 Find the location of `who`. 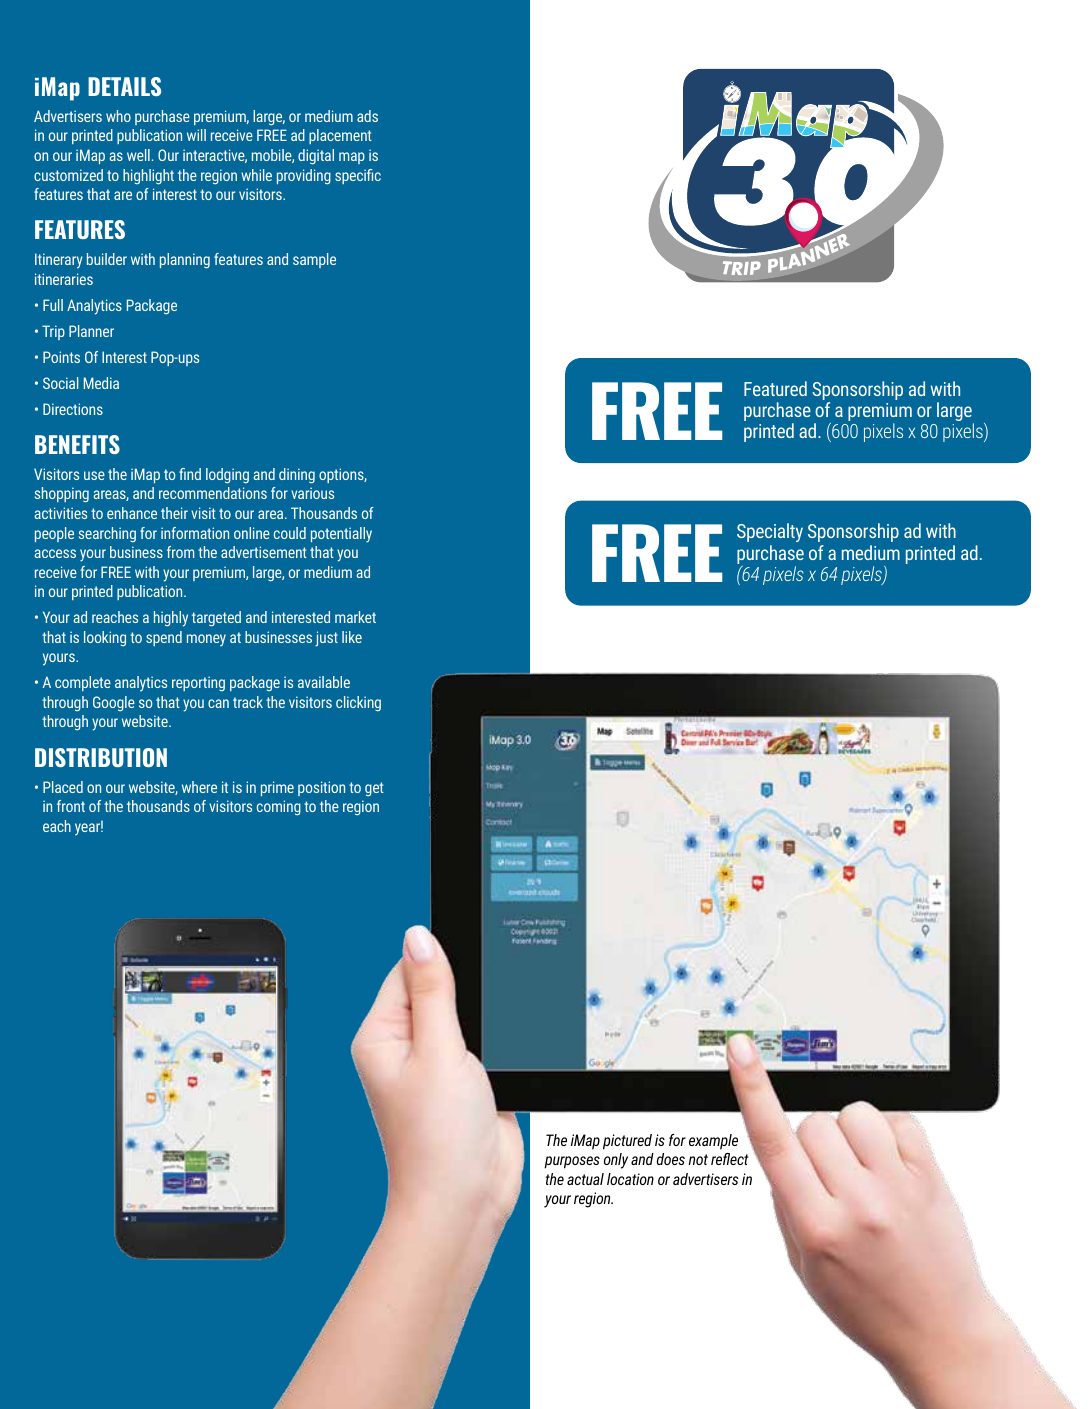

who is located at coordinates (118, 116).
